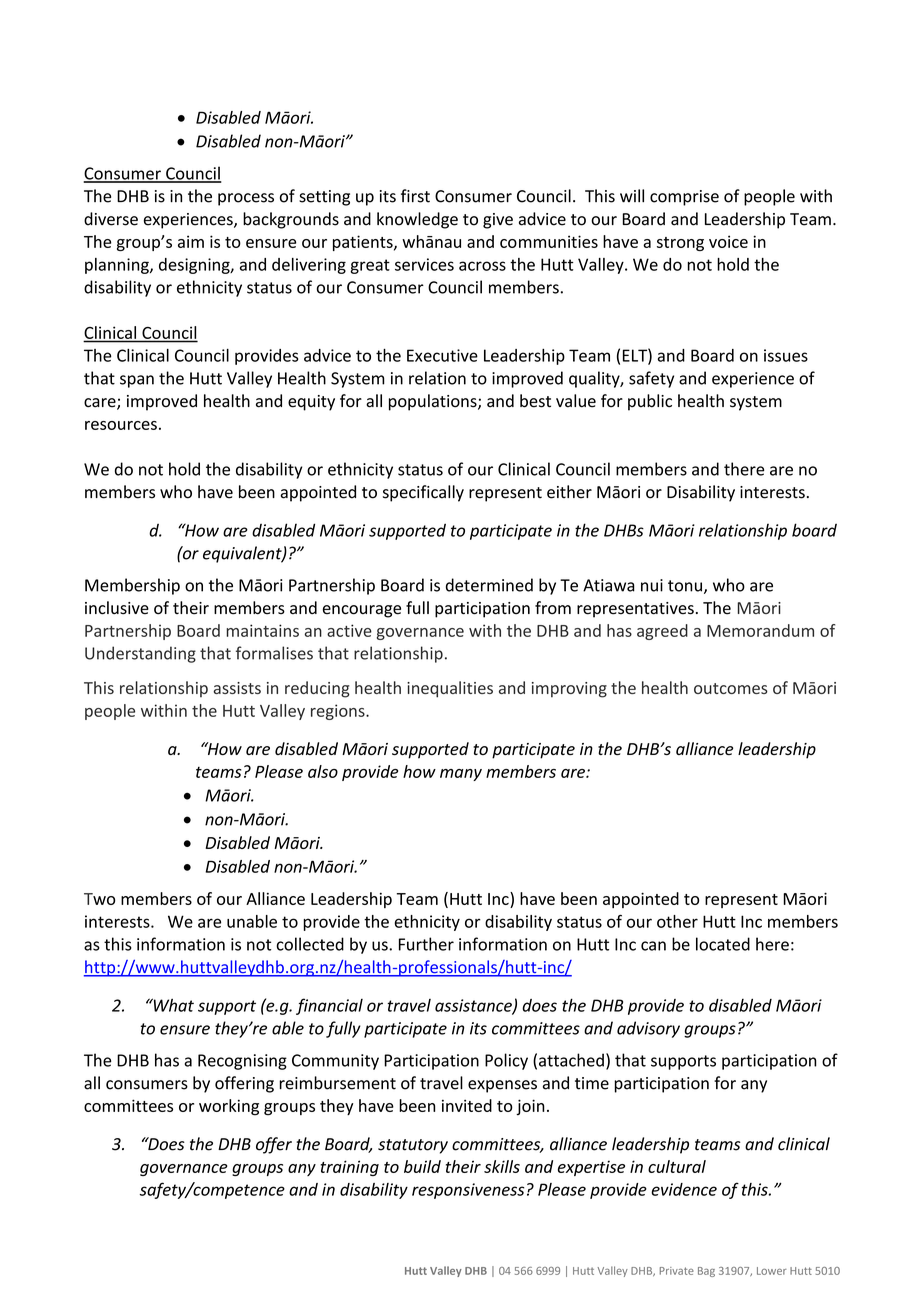 The width and height of the screenshot is (924, 1308). What do you see at coordinates (706, 1272) in the screenshot?
I see `Bag` at bounding box center [706, 1272].
